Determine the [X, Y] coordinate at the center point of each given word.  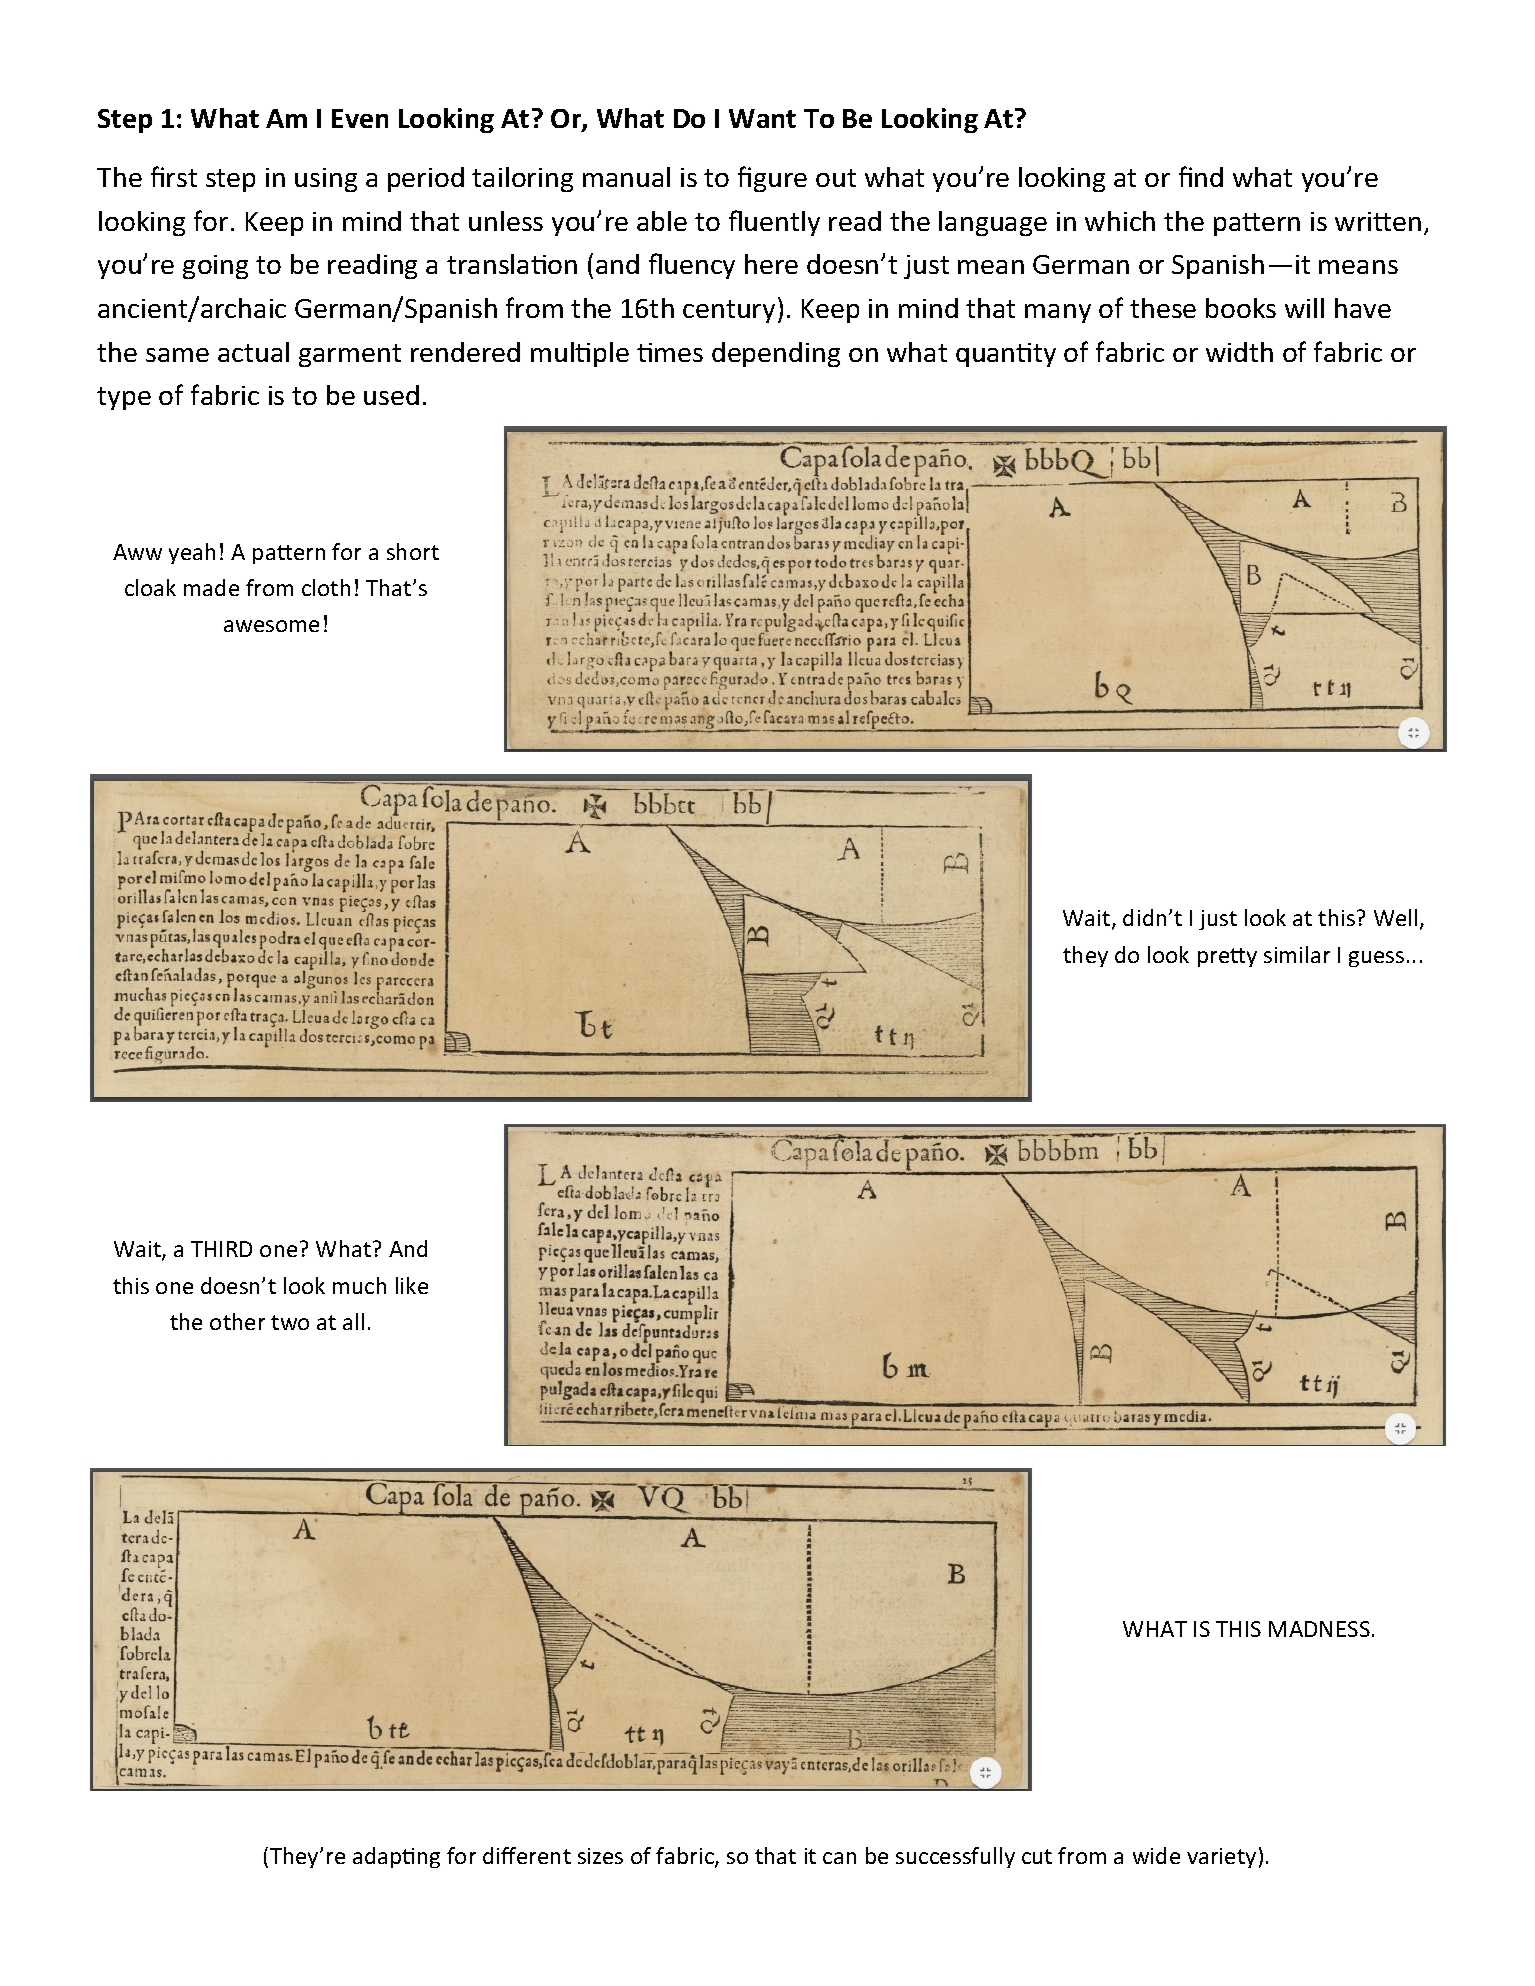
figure [772, 179]
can [839, 1858]
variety [1221, 1858]
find [1201, 176]
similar [1297, 954]
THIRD [221, 1249]
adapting [396, 1857]
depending [776, 354]
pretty [1227, 957]
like [412, 1285]
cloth [326, 587]
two [290, 1322]
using [326, 180]
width [1239, 352]
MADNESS [1319, 1629]
